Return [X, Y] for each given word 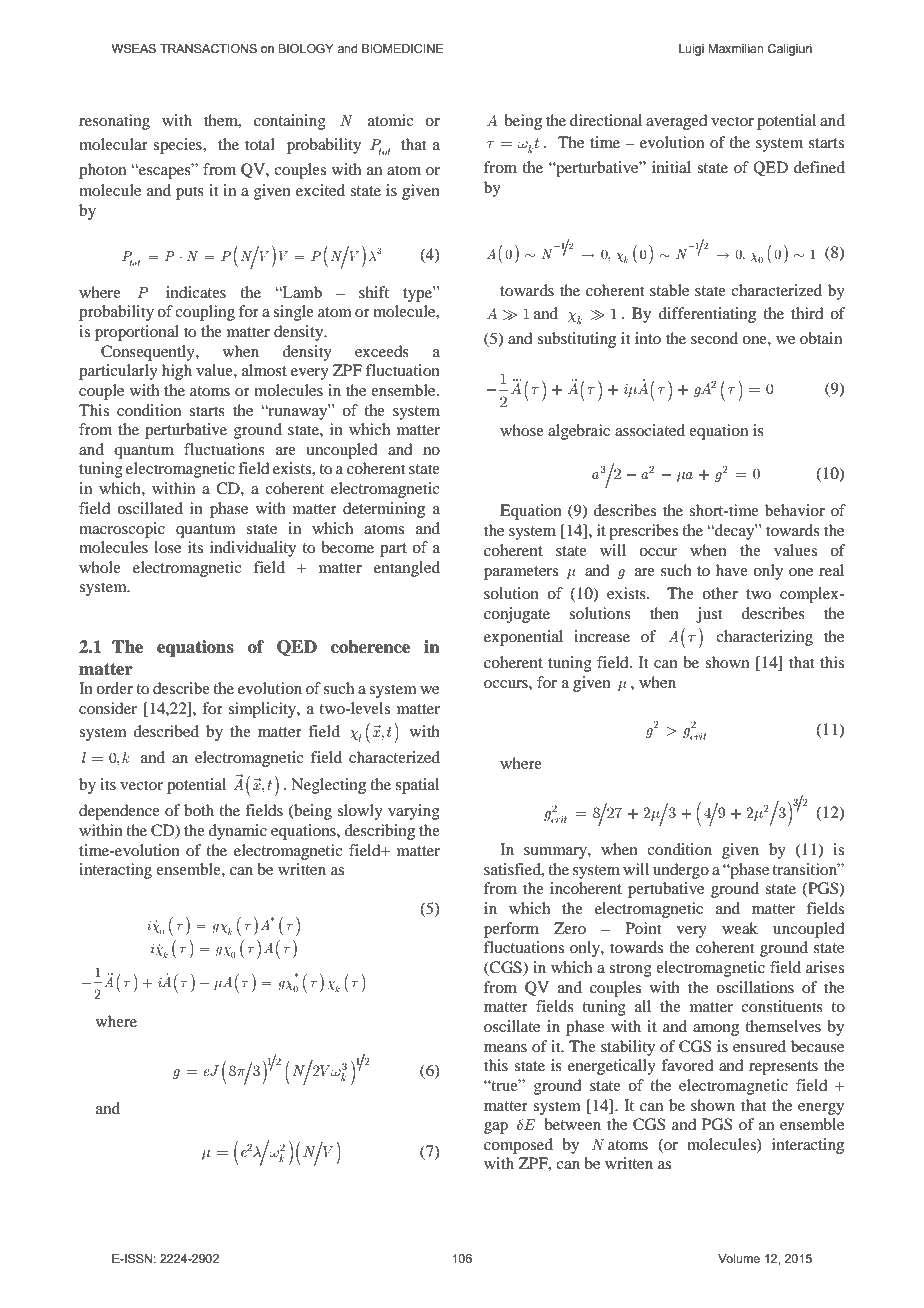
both [199, 810]
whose [522, 430]
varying [414, 812]
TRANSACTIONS [208, 48]
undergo [681, 871]
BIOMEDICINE [402, 48]
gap [496, 1128]
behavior [795, 510]
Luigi [691, 50]
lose [167, 547]
